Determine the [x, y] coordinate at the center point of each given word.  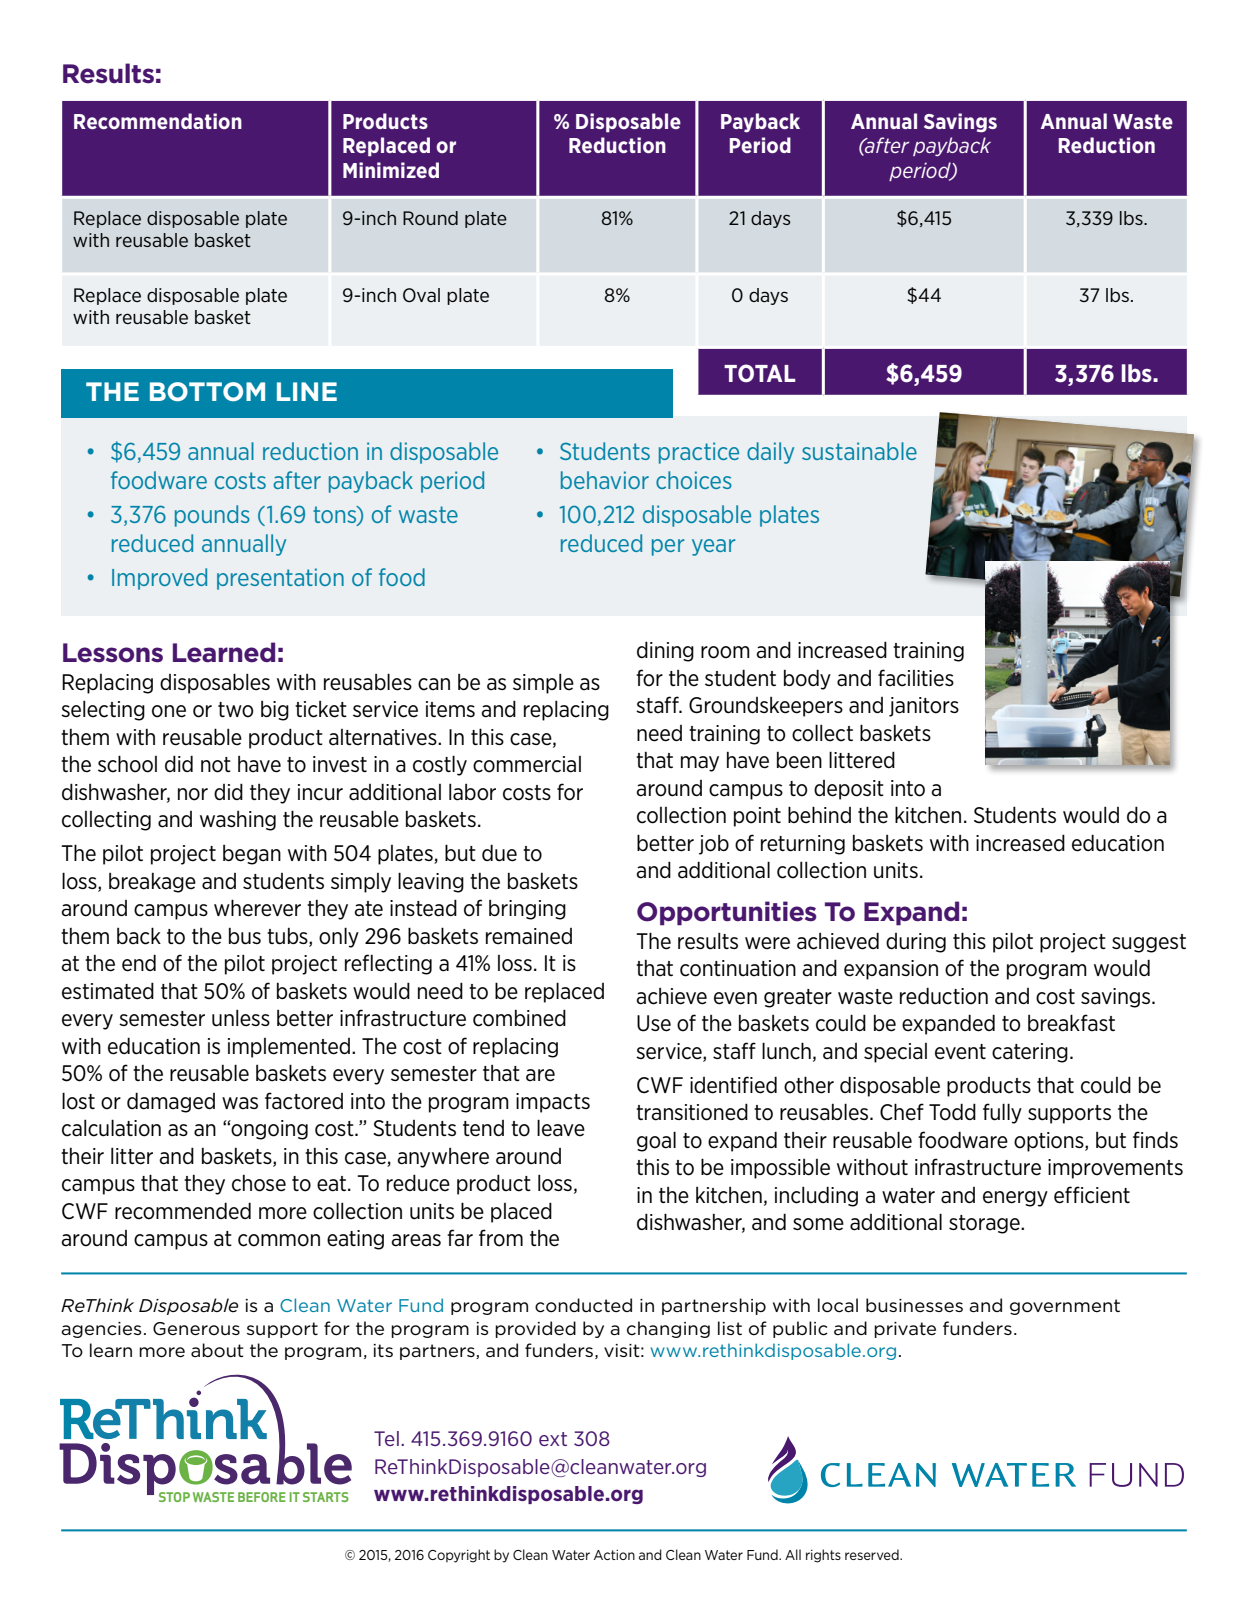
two [235, 710]
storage [985, 1224]
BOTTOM [207, 391]
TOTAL [760, 373]
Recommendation [158, 121]
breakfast [1071, 1023]
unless [241, 1018]
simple [543, 684]
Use [654, 1023]
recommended [183, 1211]
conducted [583, 1305]
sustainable [859, 451]
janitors [924, 707]
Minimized [391, 170]
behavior [605, 480]
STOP [174, 1497]
